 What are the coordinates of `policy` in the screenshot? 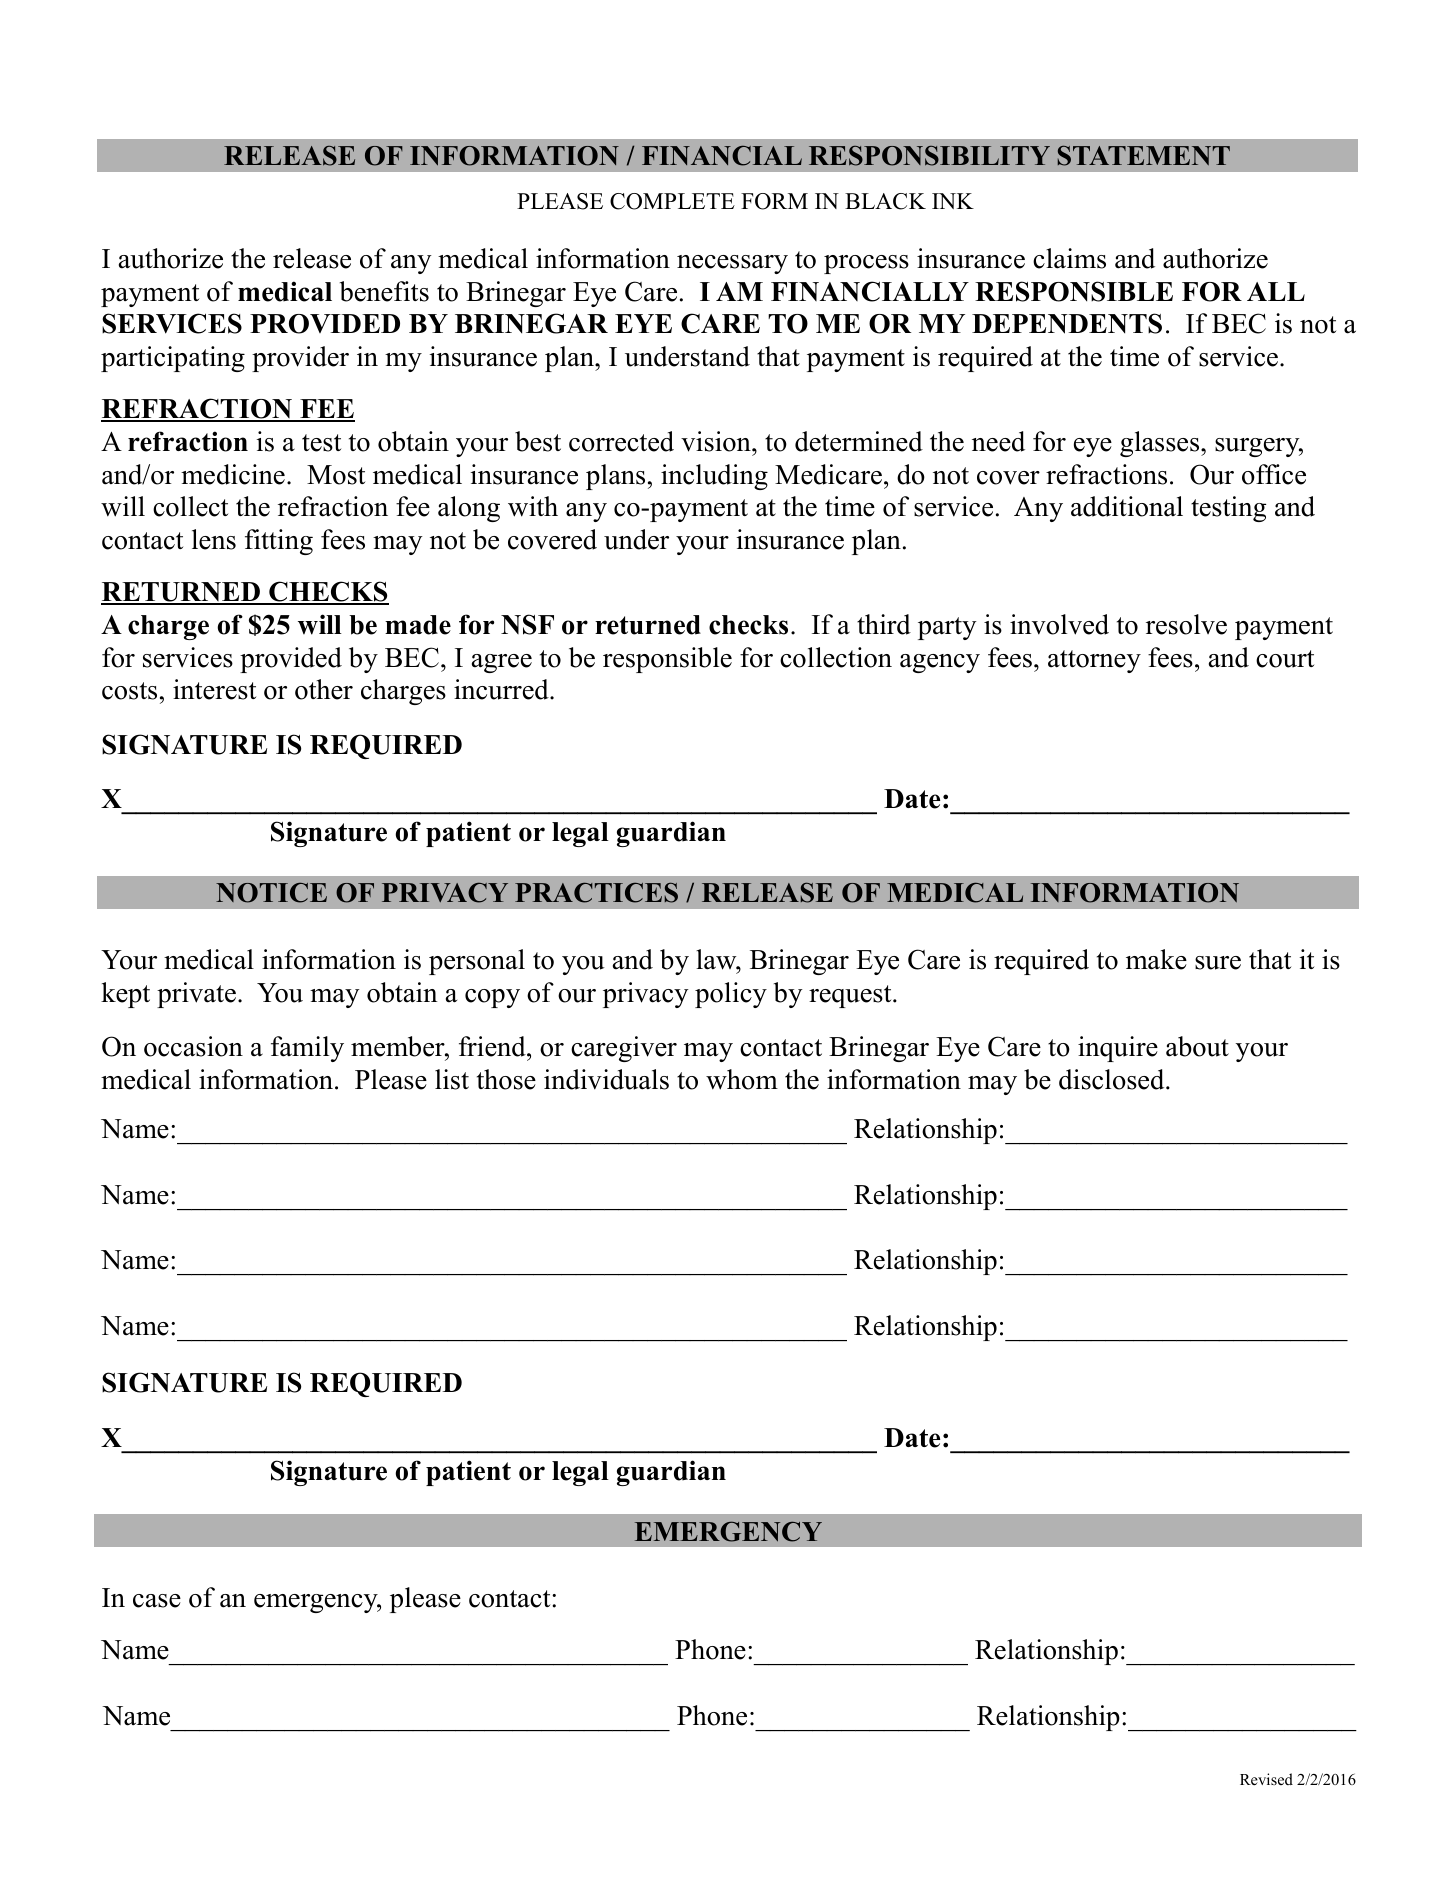 It's located at (731, 995).
